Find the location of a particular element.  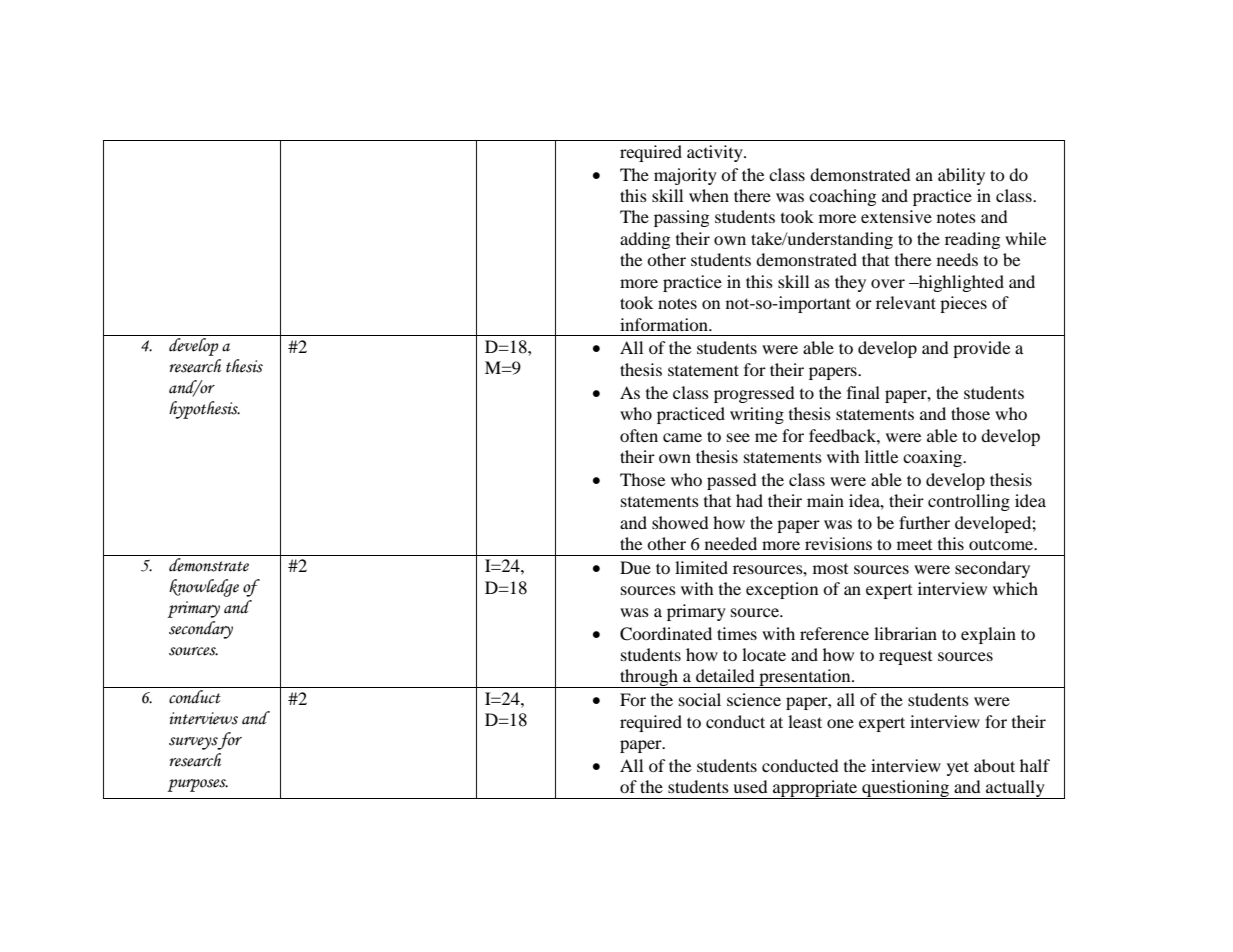

knowledge is located at coordinates (204, 588).
